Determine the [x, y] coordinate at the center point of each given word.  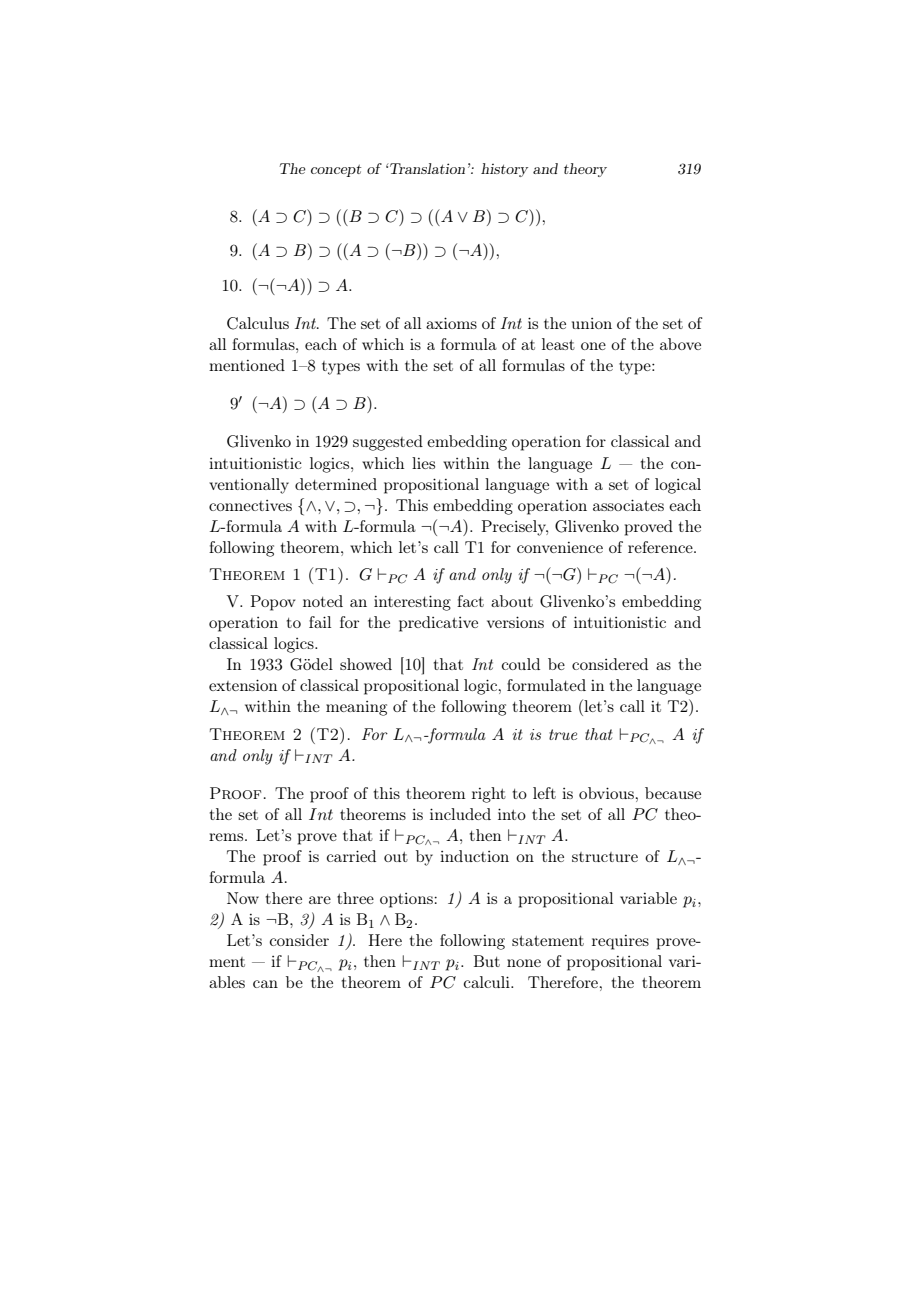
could [521, 664]
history [504, 170]
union [592, 323]
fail [320, 622]
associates [628, 505]
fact [470, 601]
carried [351, 856]
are [320, 900]
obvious [606, 793]
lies [423, 463]
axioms [451, 323]
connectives [250, 505]
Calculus [258, 323]
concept [336, 170]
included [460, 814]
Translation [426, 168]
